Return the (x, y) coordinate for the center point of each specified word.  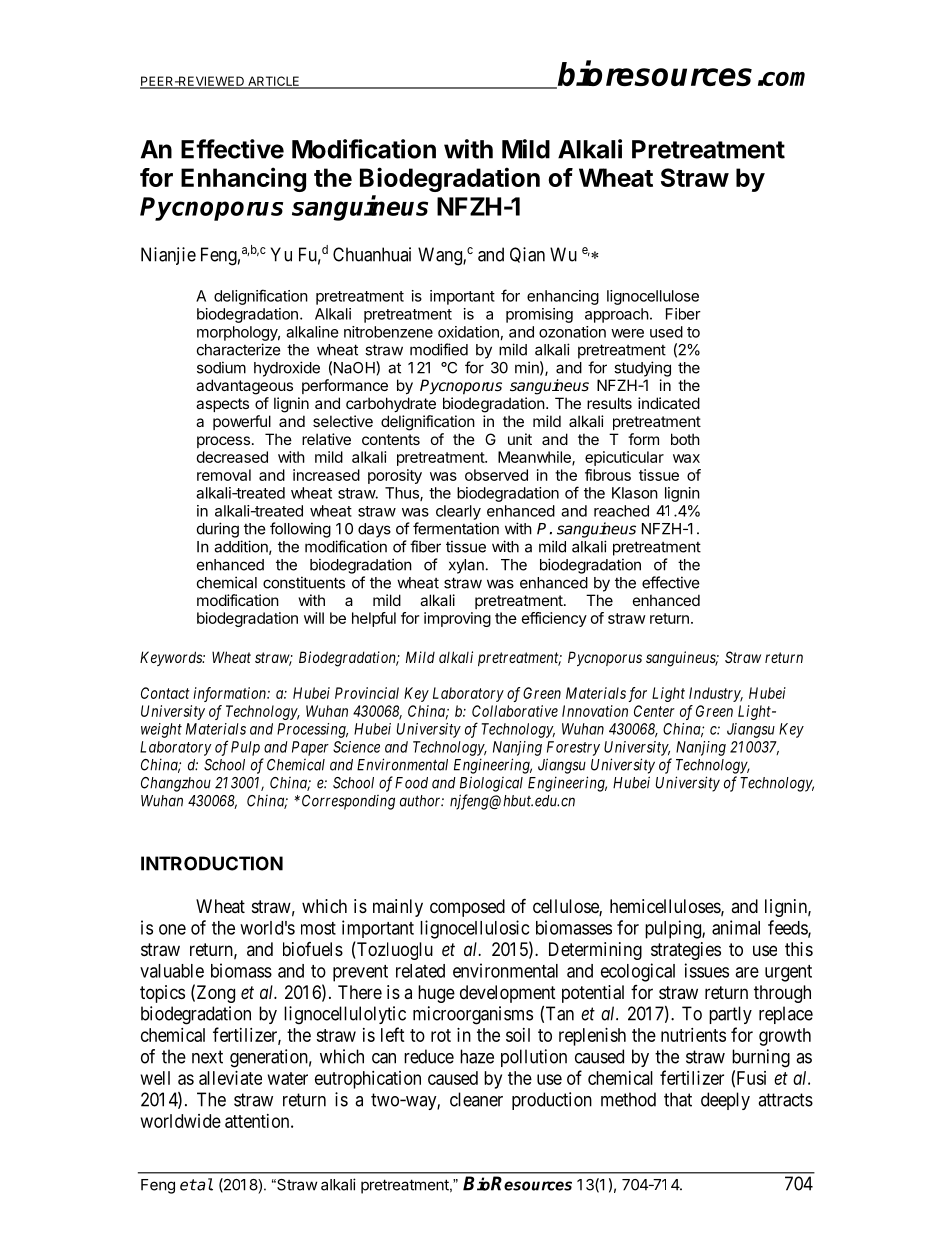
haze (477, 1056)
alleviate (230, 1078)
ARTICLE (274, 82)
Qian (527, 255)
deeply (725, 1101)
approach (617, 315)
